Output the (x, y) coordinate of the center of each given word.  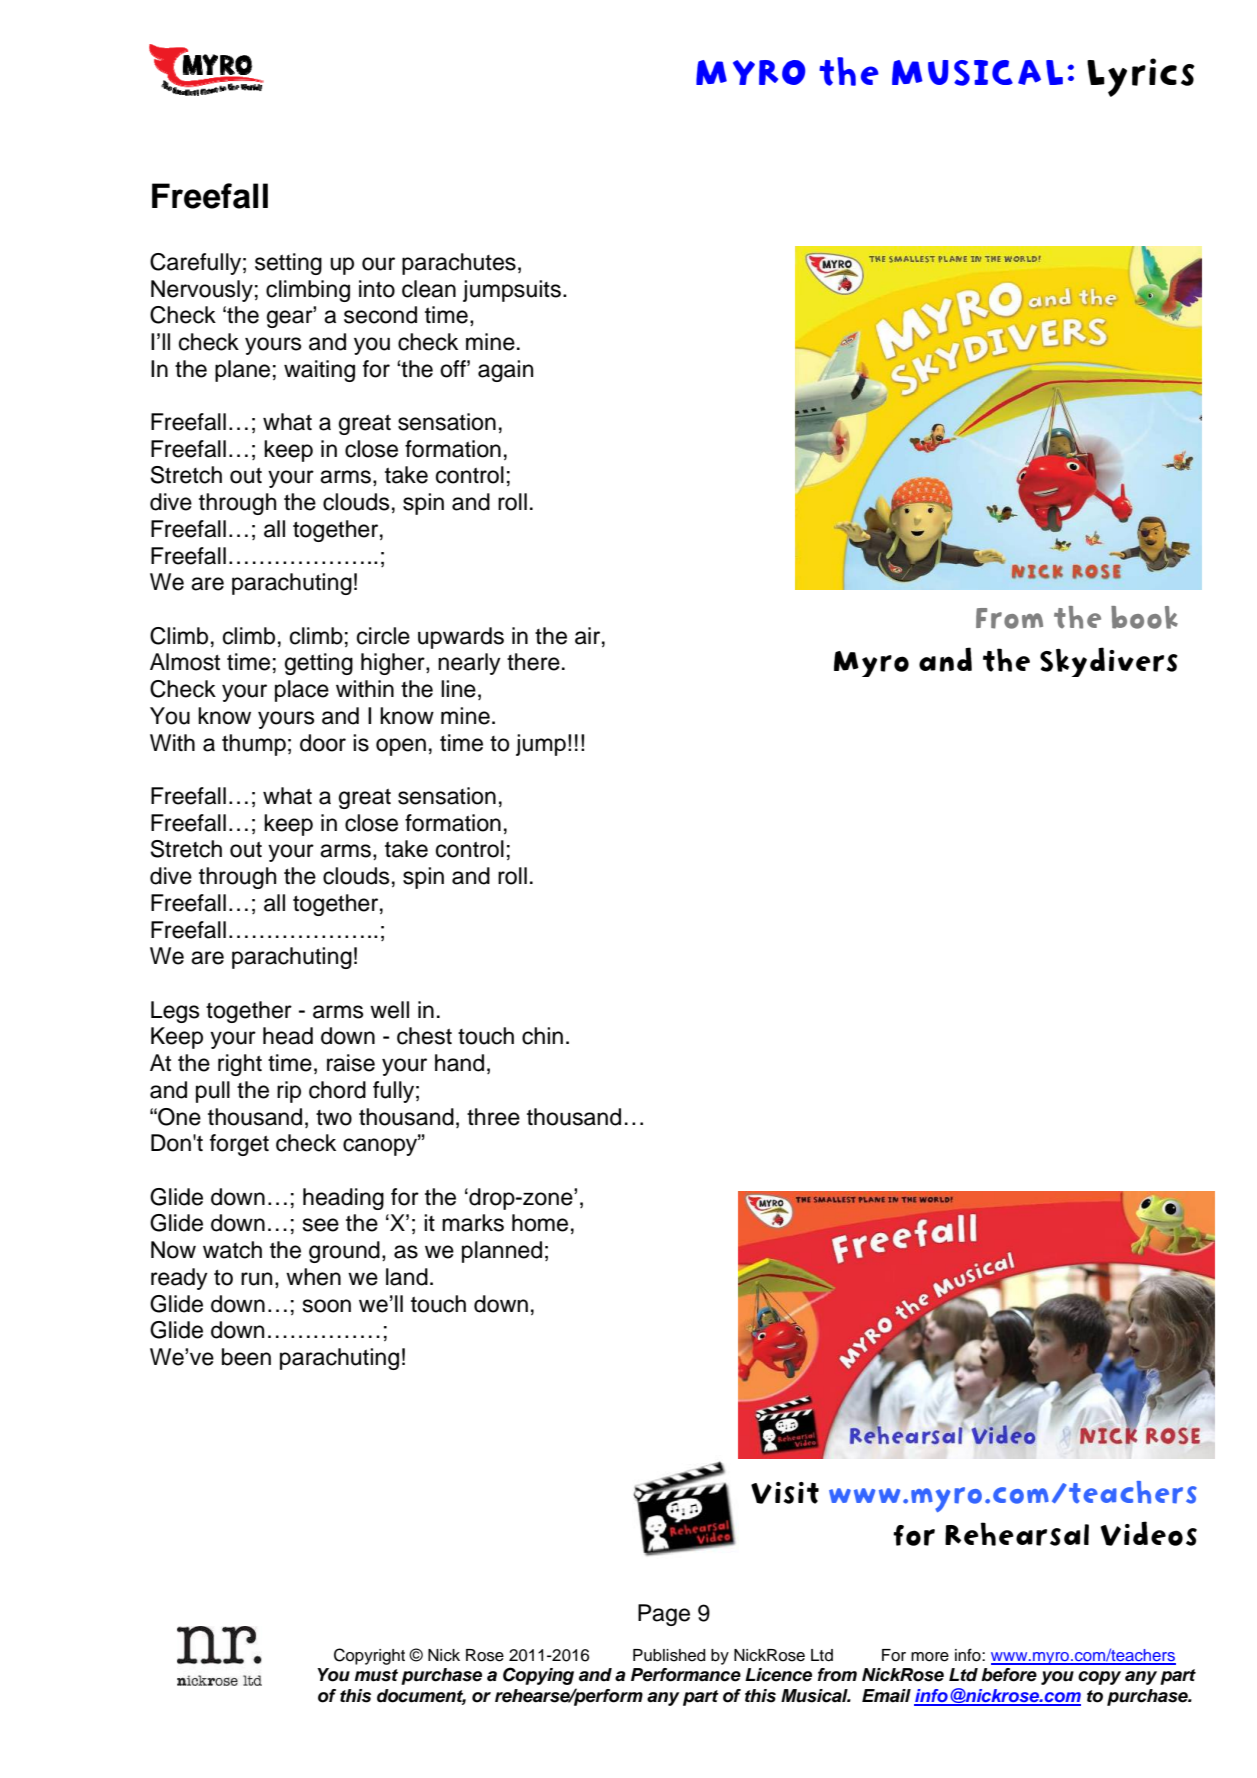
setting (288, 264)
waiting (319, 371)
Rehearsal (1017, 1534)
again (505, 371)
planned (502, 1252)
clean (429, 289)
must (376, 1675)
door (323, 743)
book (1144, 617)
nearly (469, 664)
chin (542, 1036)
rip (289, 1092)
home (540, 1223)
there (533, 662)
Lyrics (1141, 77)
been (246, 1357)
